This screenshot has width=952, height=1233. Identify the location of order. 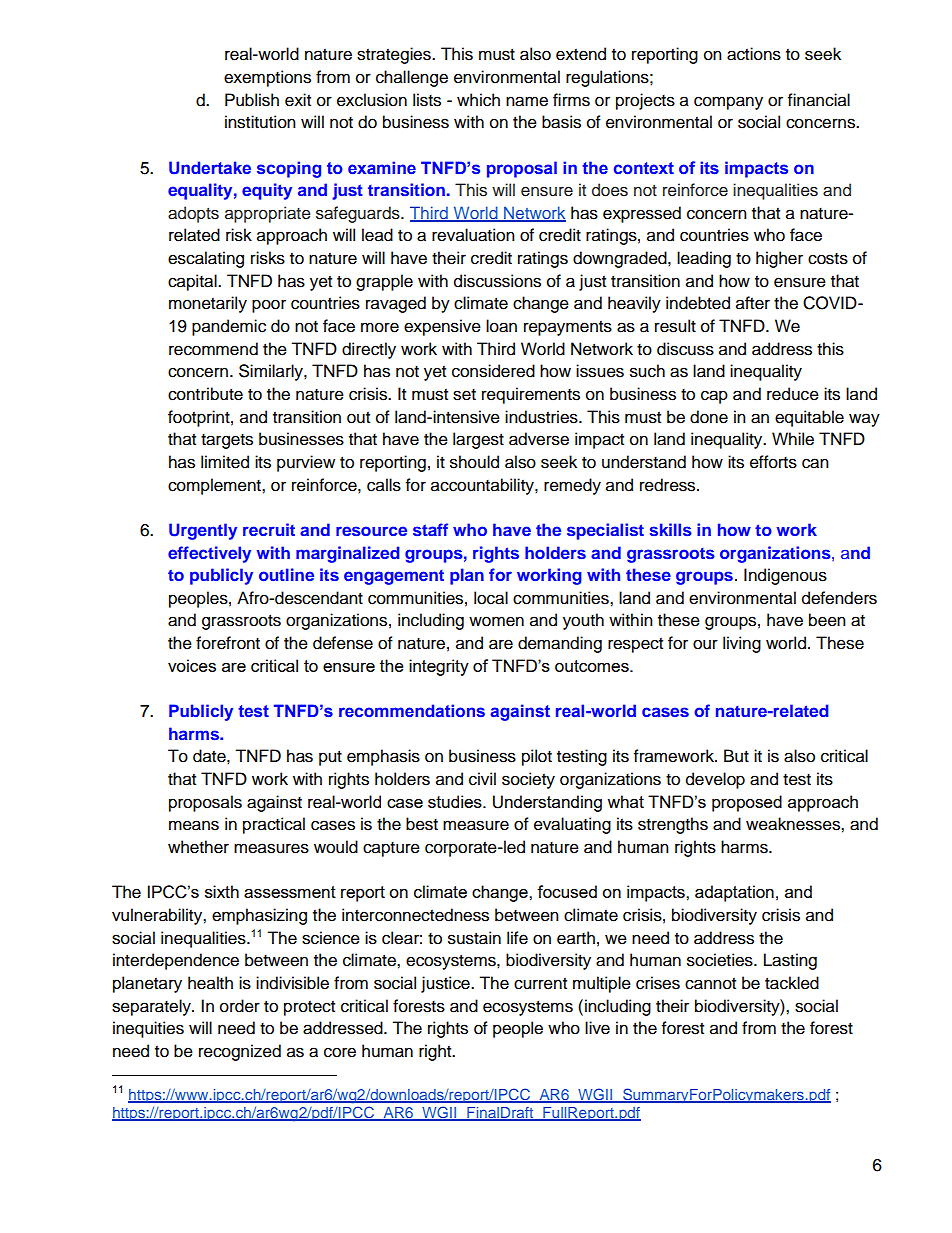
(240, 1006).
